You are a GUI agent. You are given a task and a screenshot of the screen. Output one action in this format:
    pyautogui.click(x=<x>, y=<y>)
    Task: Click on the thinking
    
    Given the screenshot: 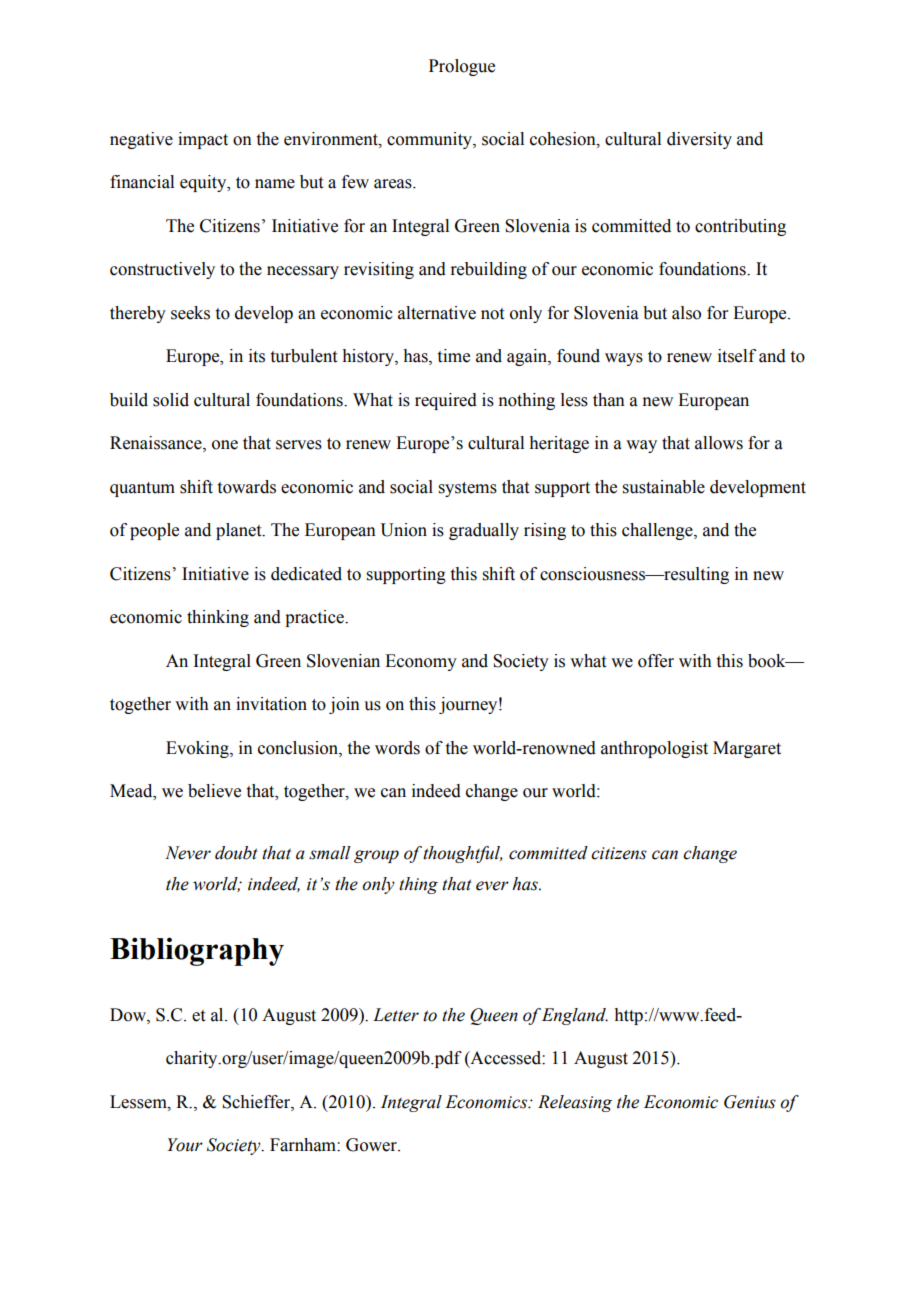 What is the action you would take?
    pyautogui.click(x=218, y=618)
